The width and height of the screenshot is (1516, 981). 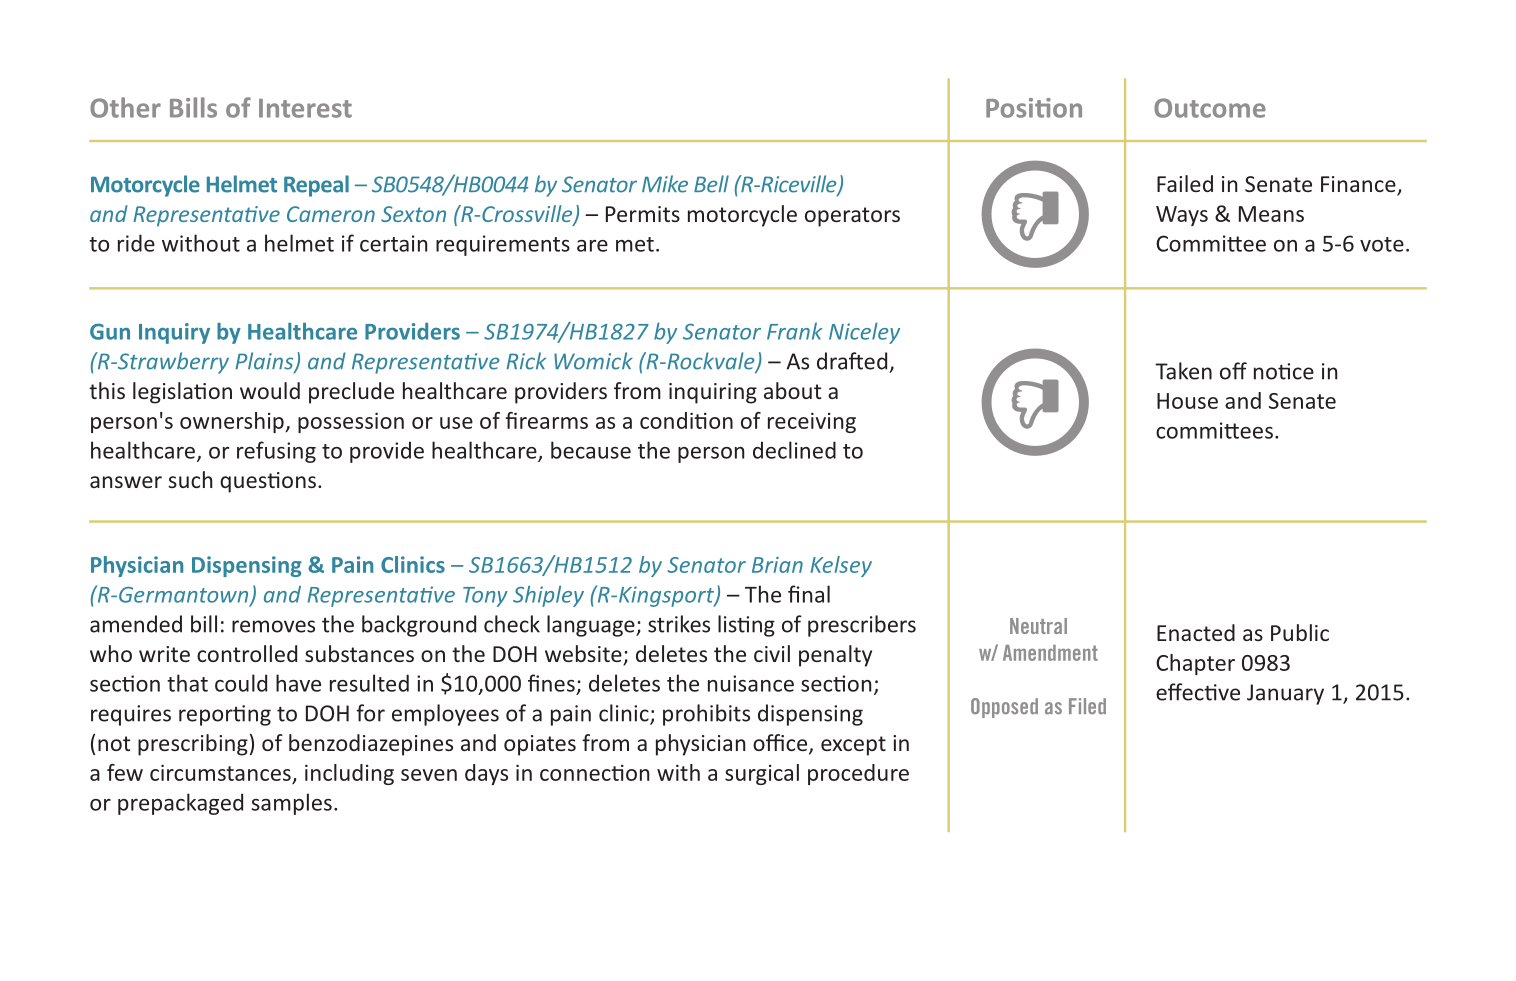 I want to click on Taken, so click(x=1183, y=371).
